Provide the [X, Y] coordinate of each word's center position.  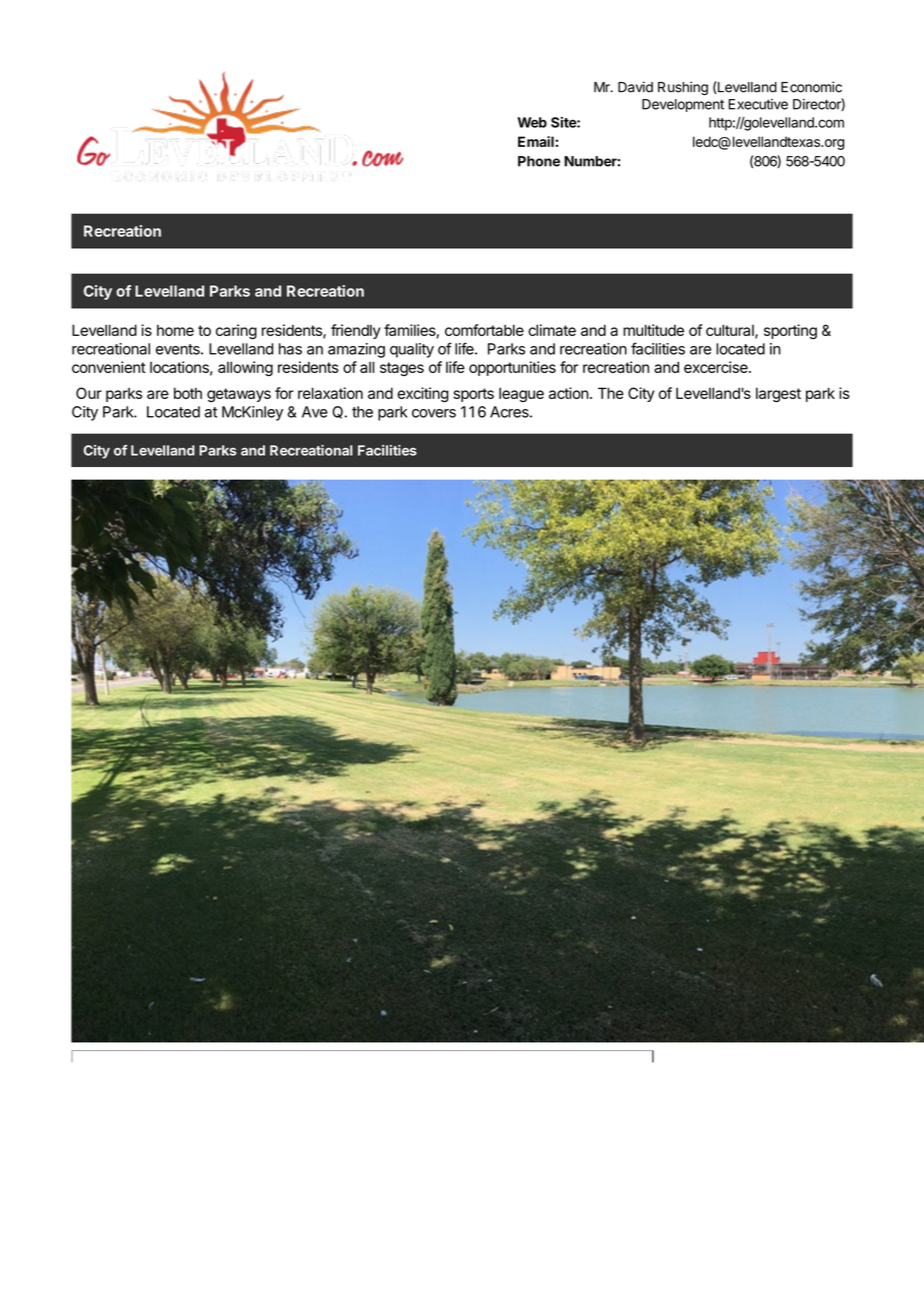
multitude [653, 330]
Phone [539, 161]
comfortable [484, 330]
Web [532, 122]
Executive [758, 104]
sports [473, 395]
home [175, 330]
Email [536, 141]
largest [778, 395]
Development [683, 105]
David [635, 87]
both [188, 393]
